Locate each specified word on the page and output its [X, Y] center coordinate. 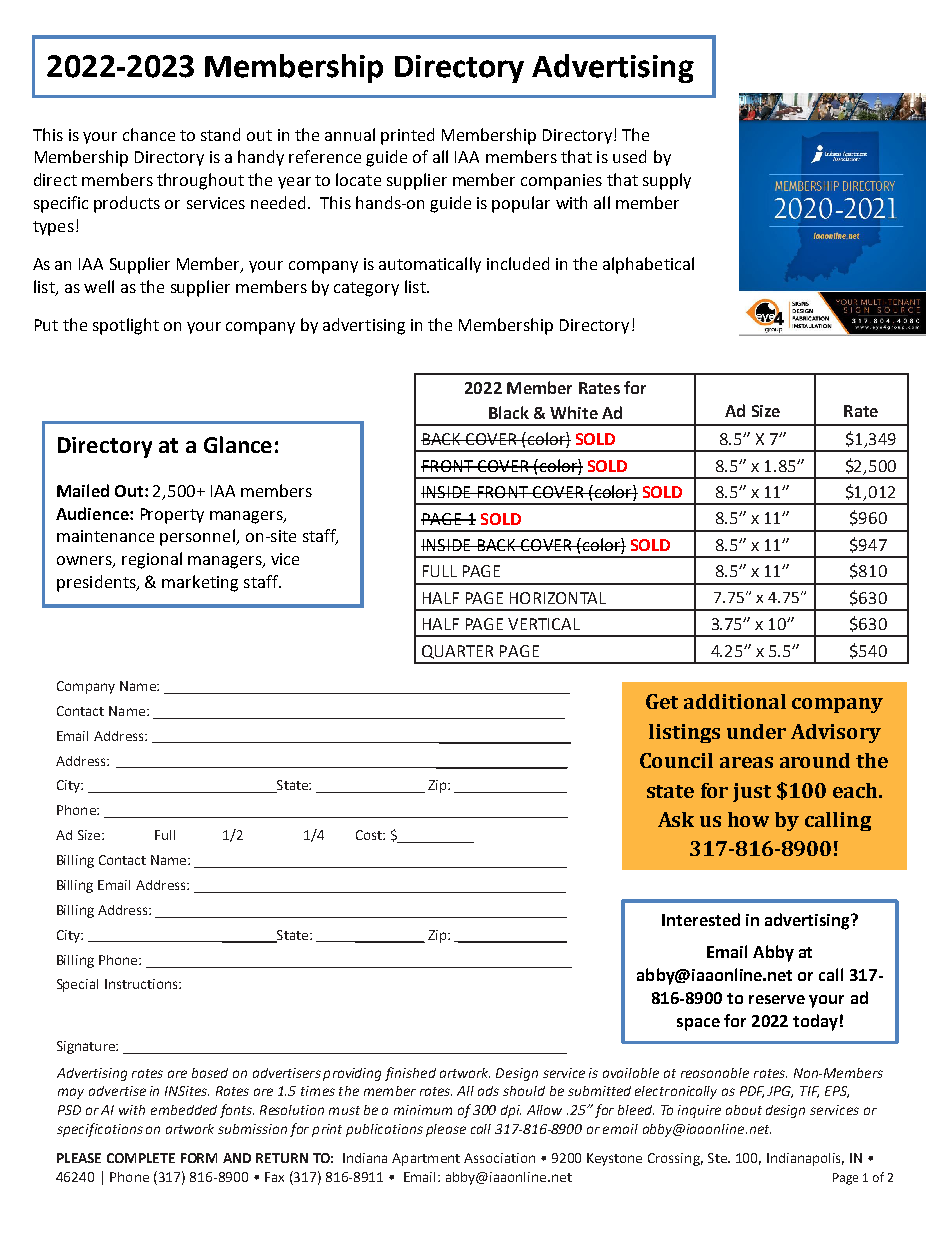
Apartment [426, 1159]
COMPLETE [141, 1158]
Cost [370, 835]
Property [172, 516]
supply [667, 181]
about [744, 1110]
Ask [676, 819]
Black [509, 412]
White [574, 412]
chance [149, 134]
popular [521, 204]
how [748, 819]
